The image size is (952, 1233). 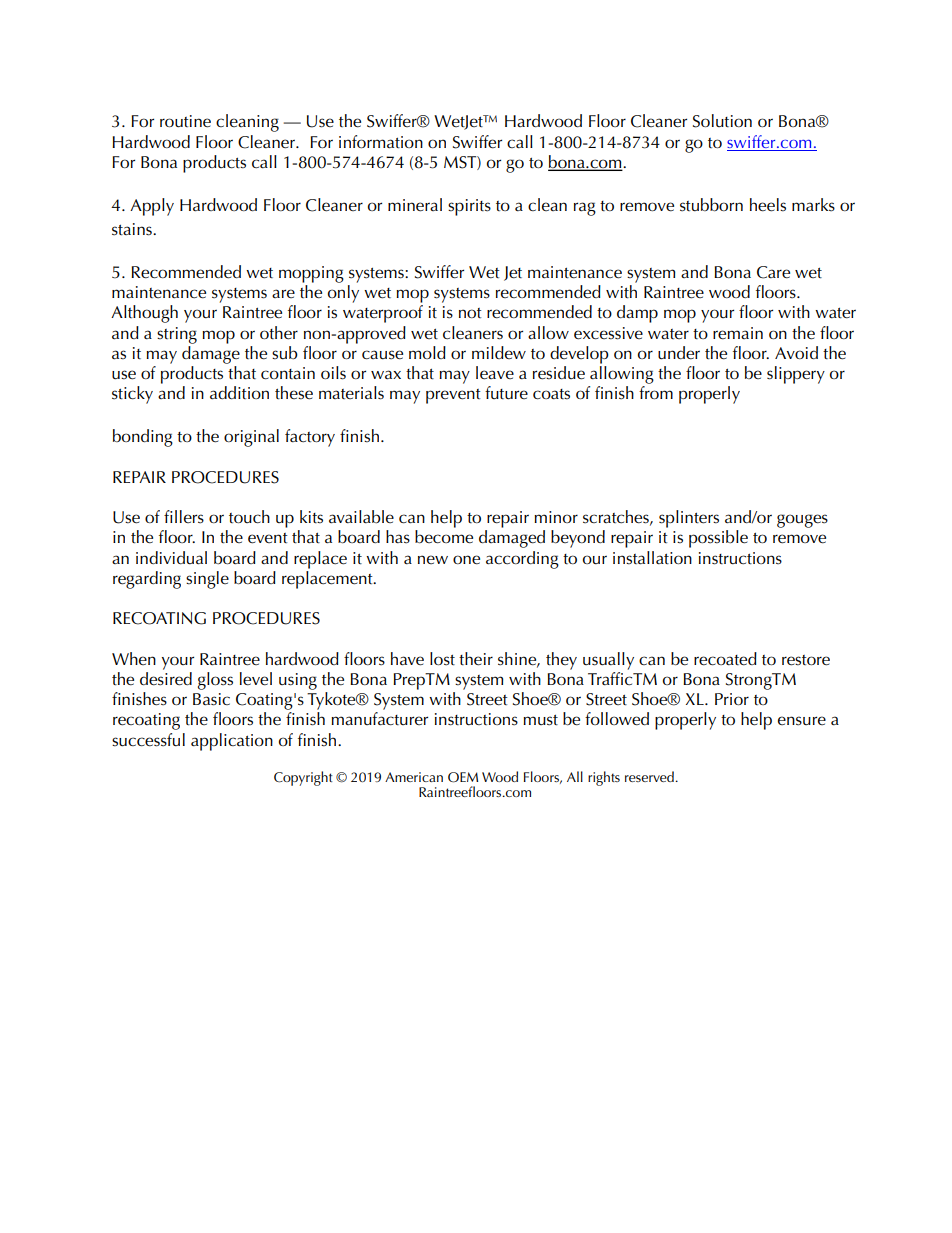 I want to click on original, so click(x=251, y=438).
